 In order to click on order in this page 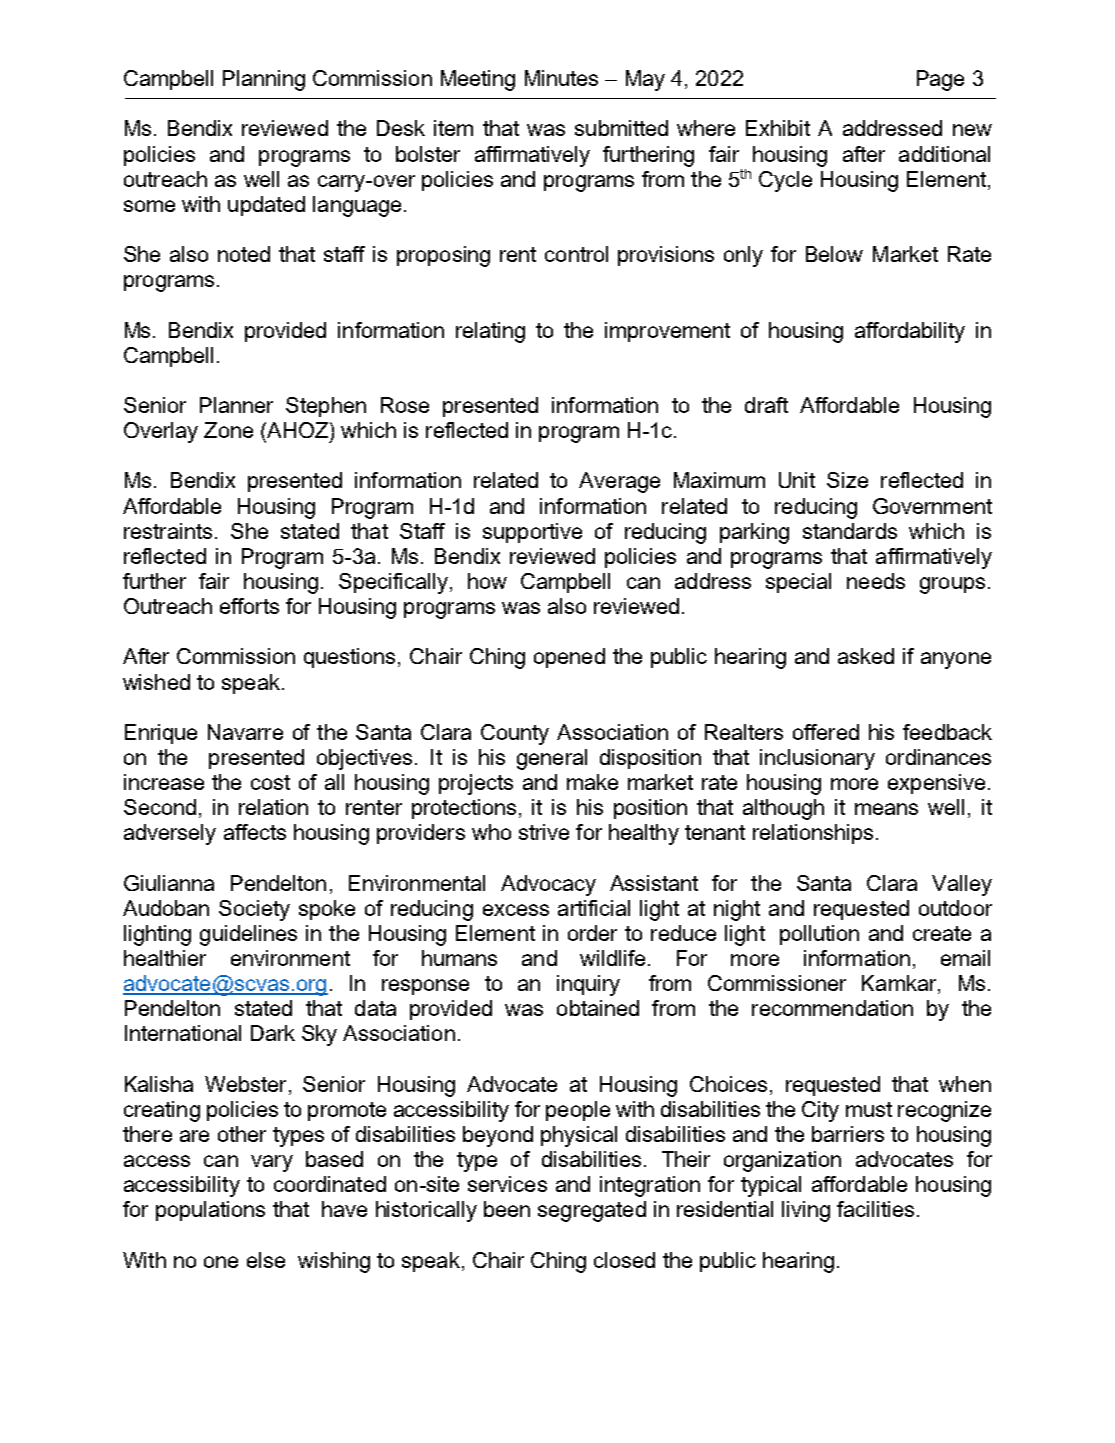, I will do `click(592, 933)`.
